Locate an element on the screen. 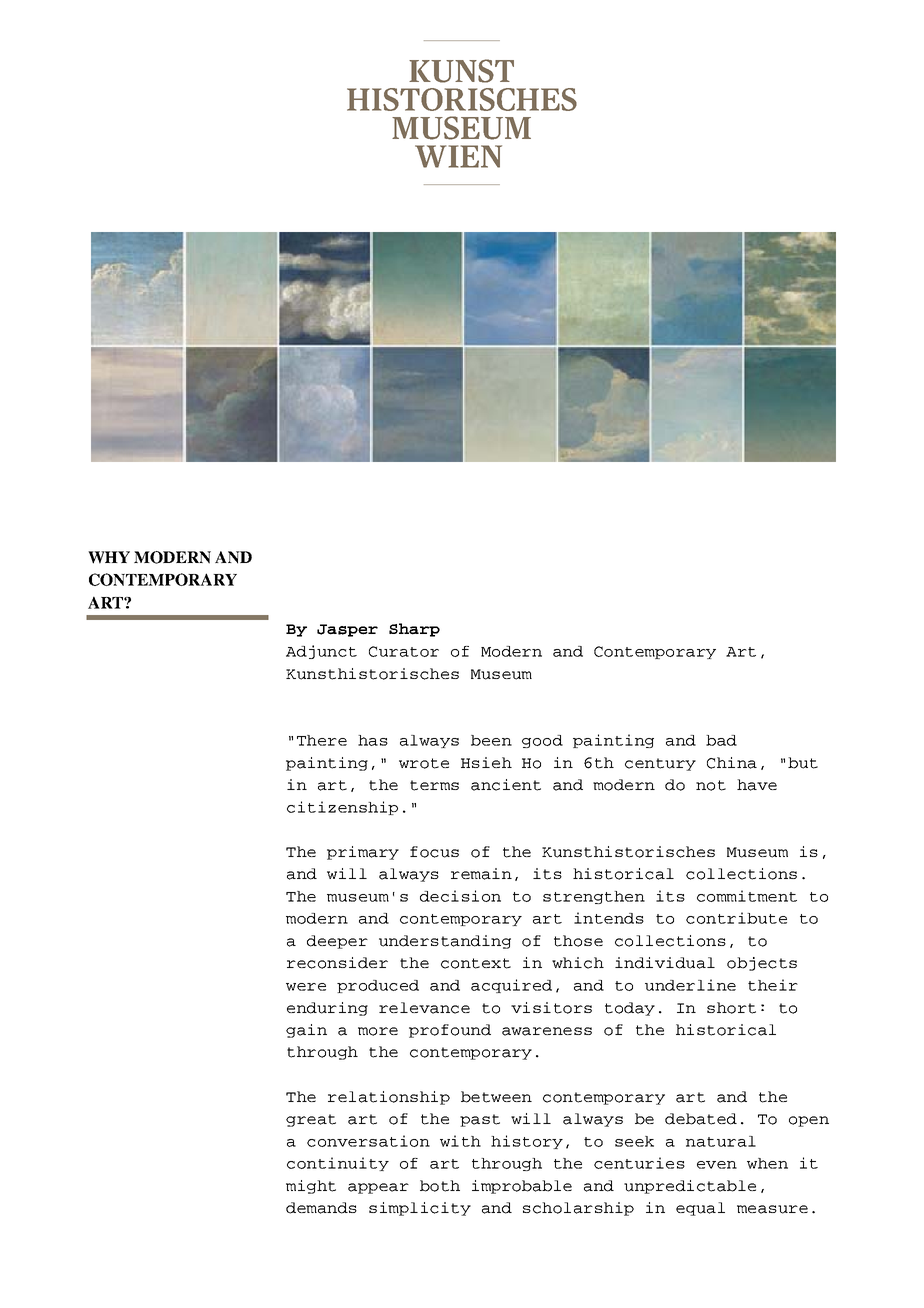  context is located at coordinates (476, 963).
